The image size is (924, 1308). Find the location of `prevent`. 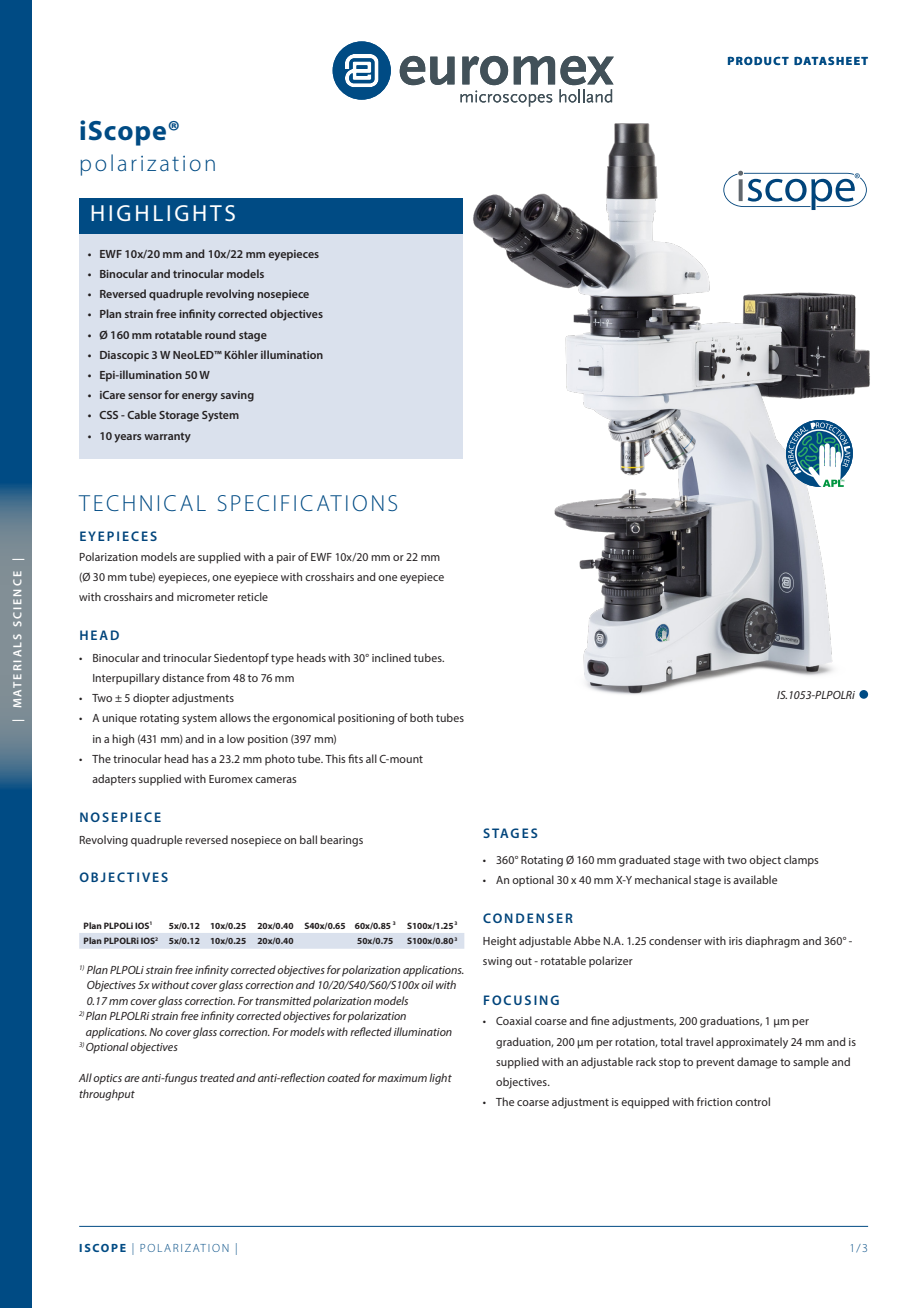

prevent is located at coordinates (715, 1063).
